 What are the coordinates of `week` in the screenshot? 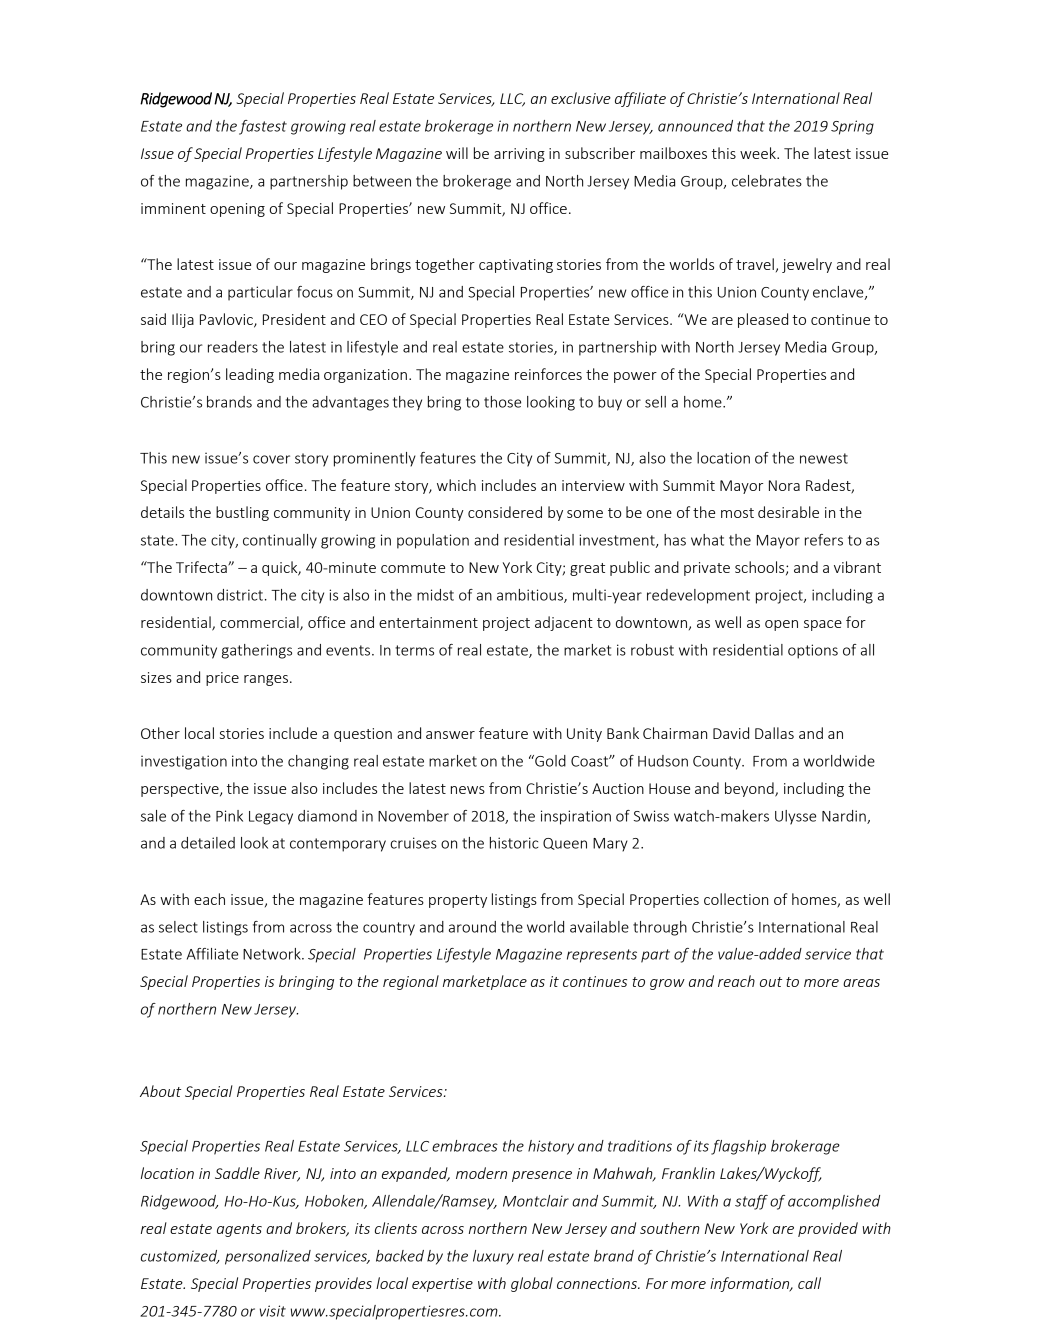 It's located at (759, 153).
